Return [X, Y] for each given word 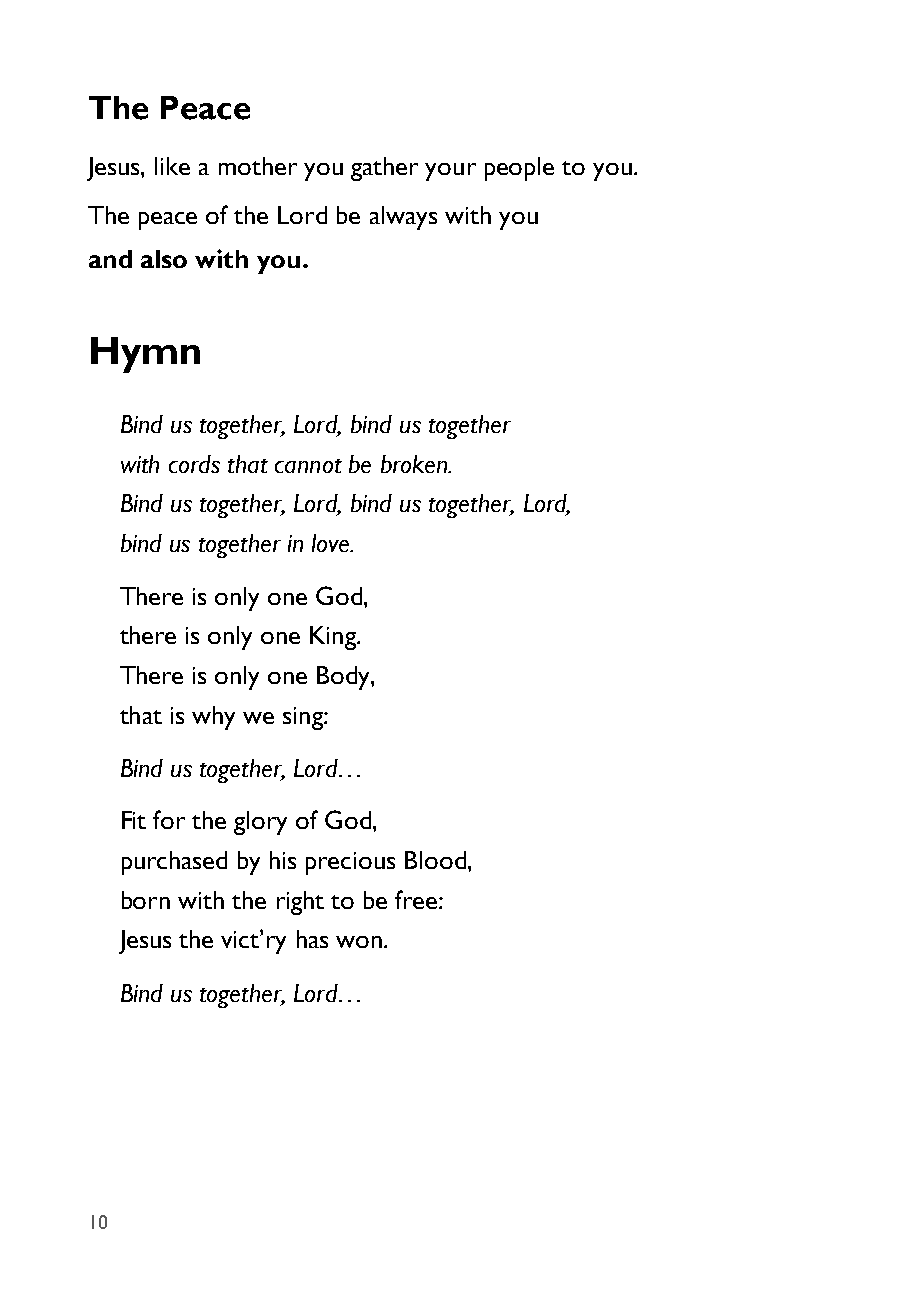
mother [258, 166]
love [332, 543]
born [146, 900]
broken [415, 464]
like [172, 166]
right [300, 903]
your [450, 172]
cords [194, 464]
